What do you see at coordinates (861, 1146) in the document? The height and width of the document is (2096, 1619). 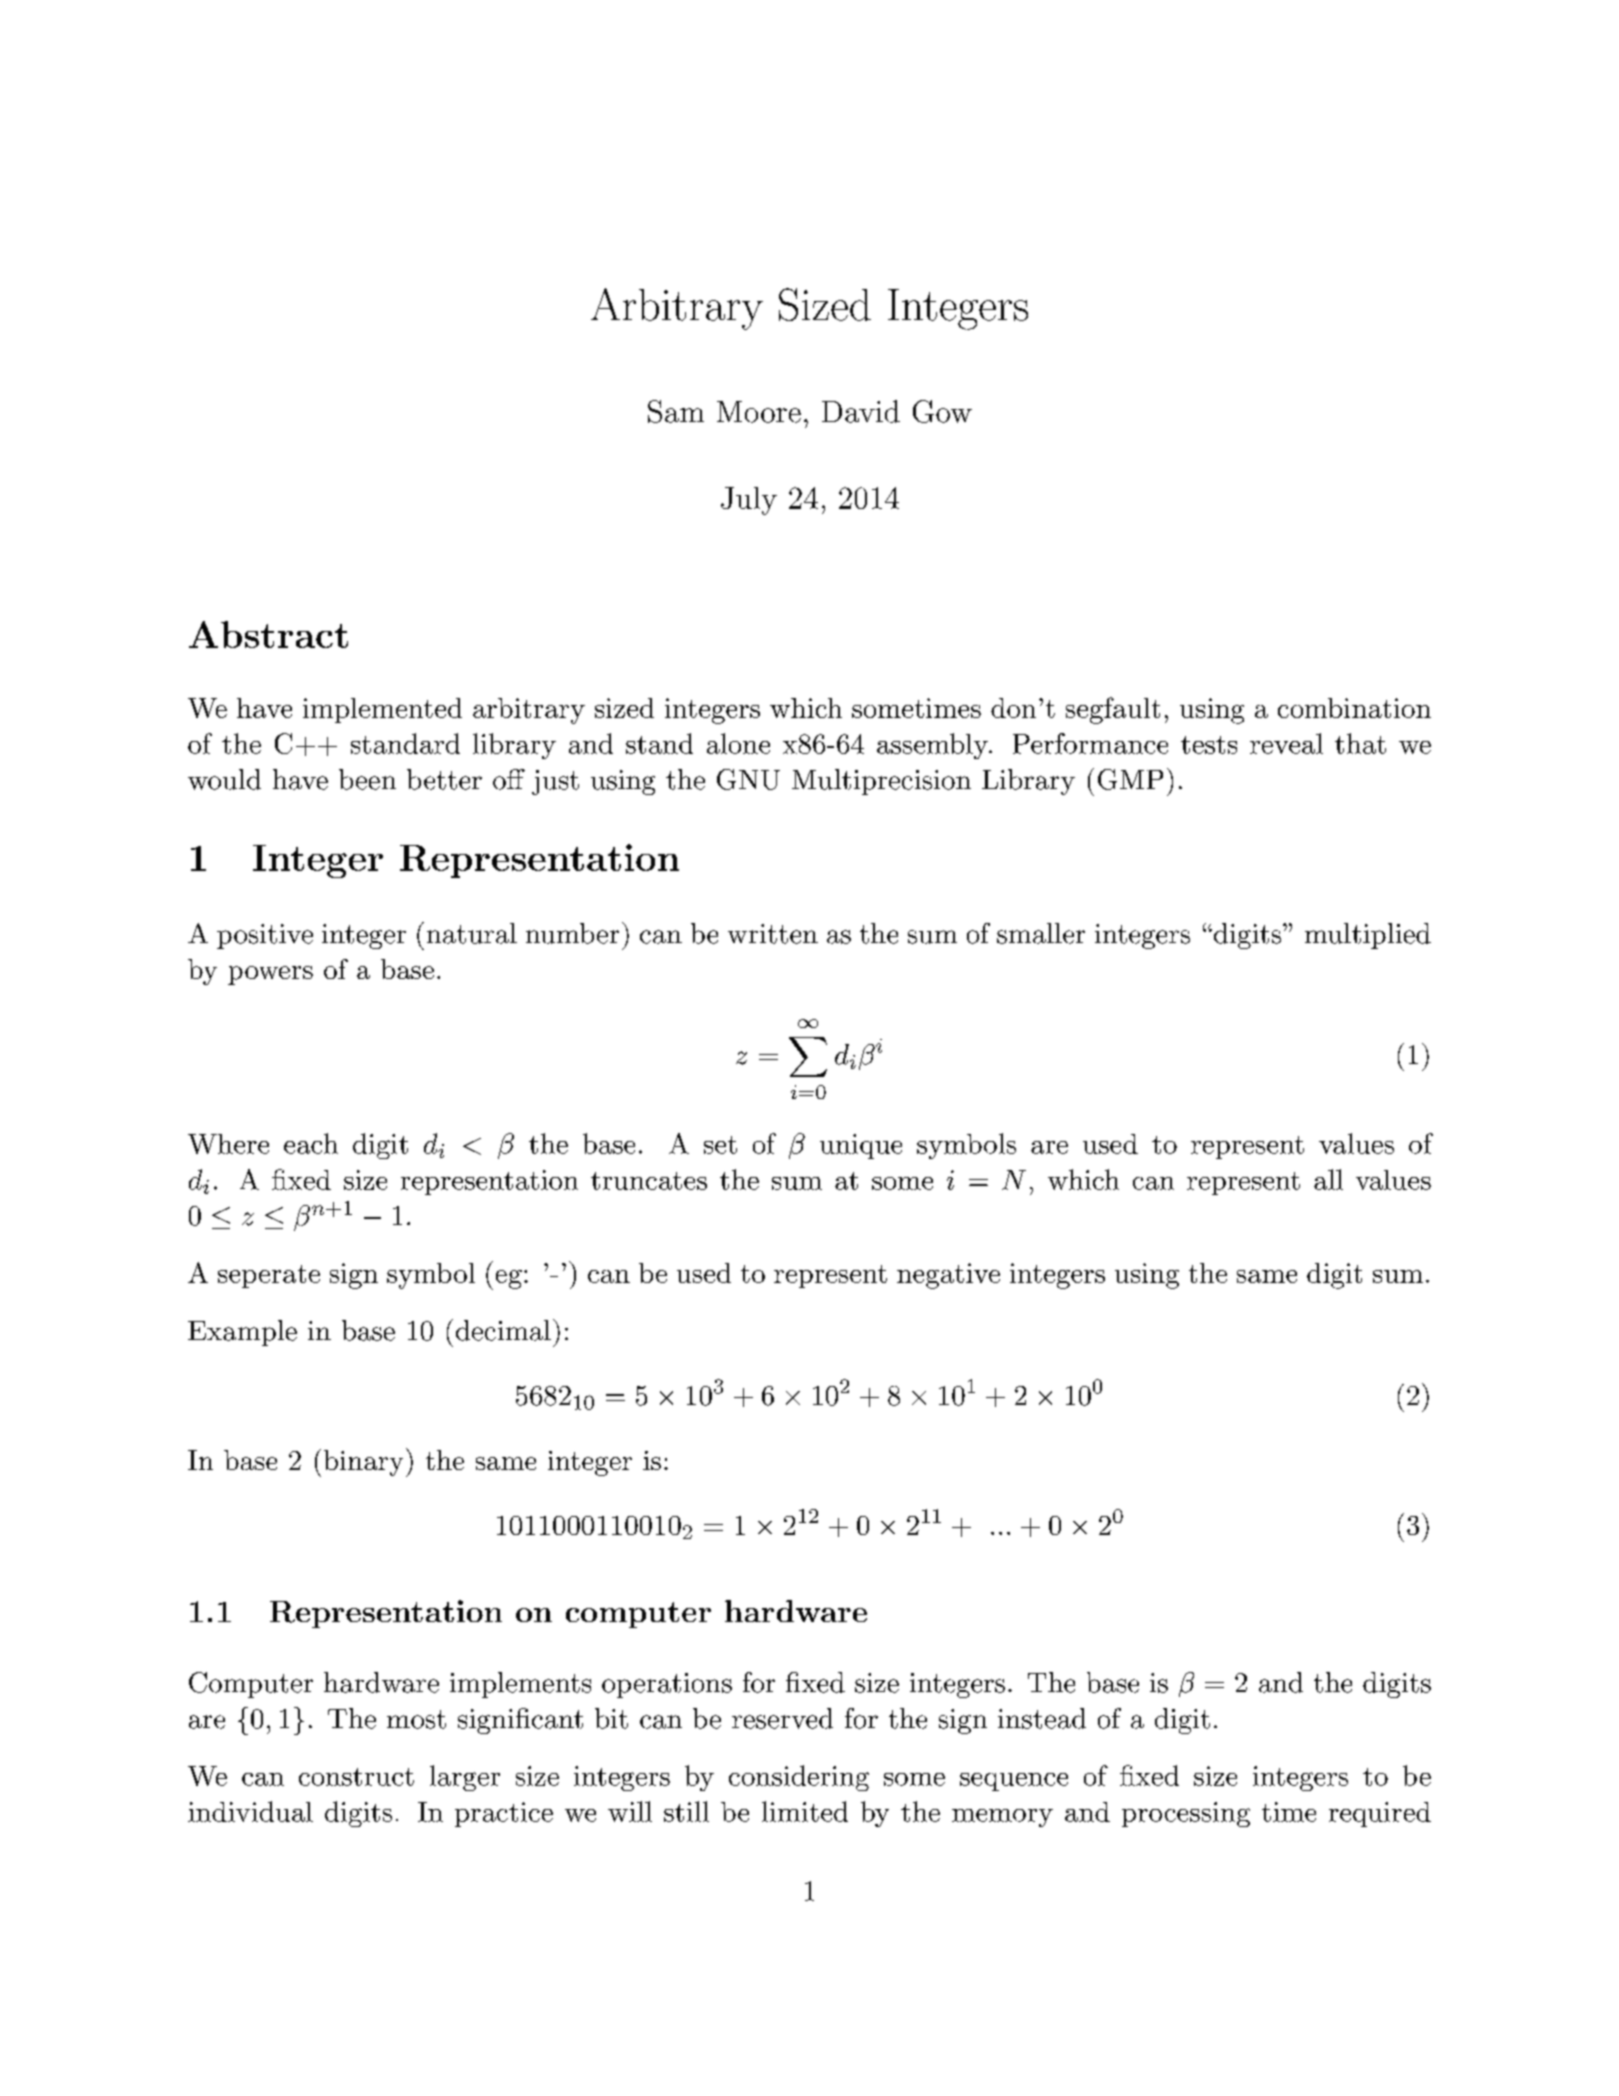 I see `unique` at bounding box center [861, 1146].
